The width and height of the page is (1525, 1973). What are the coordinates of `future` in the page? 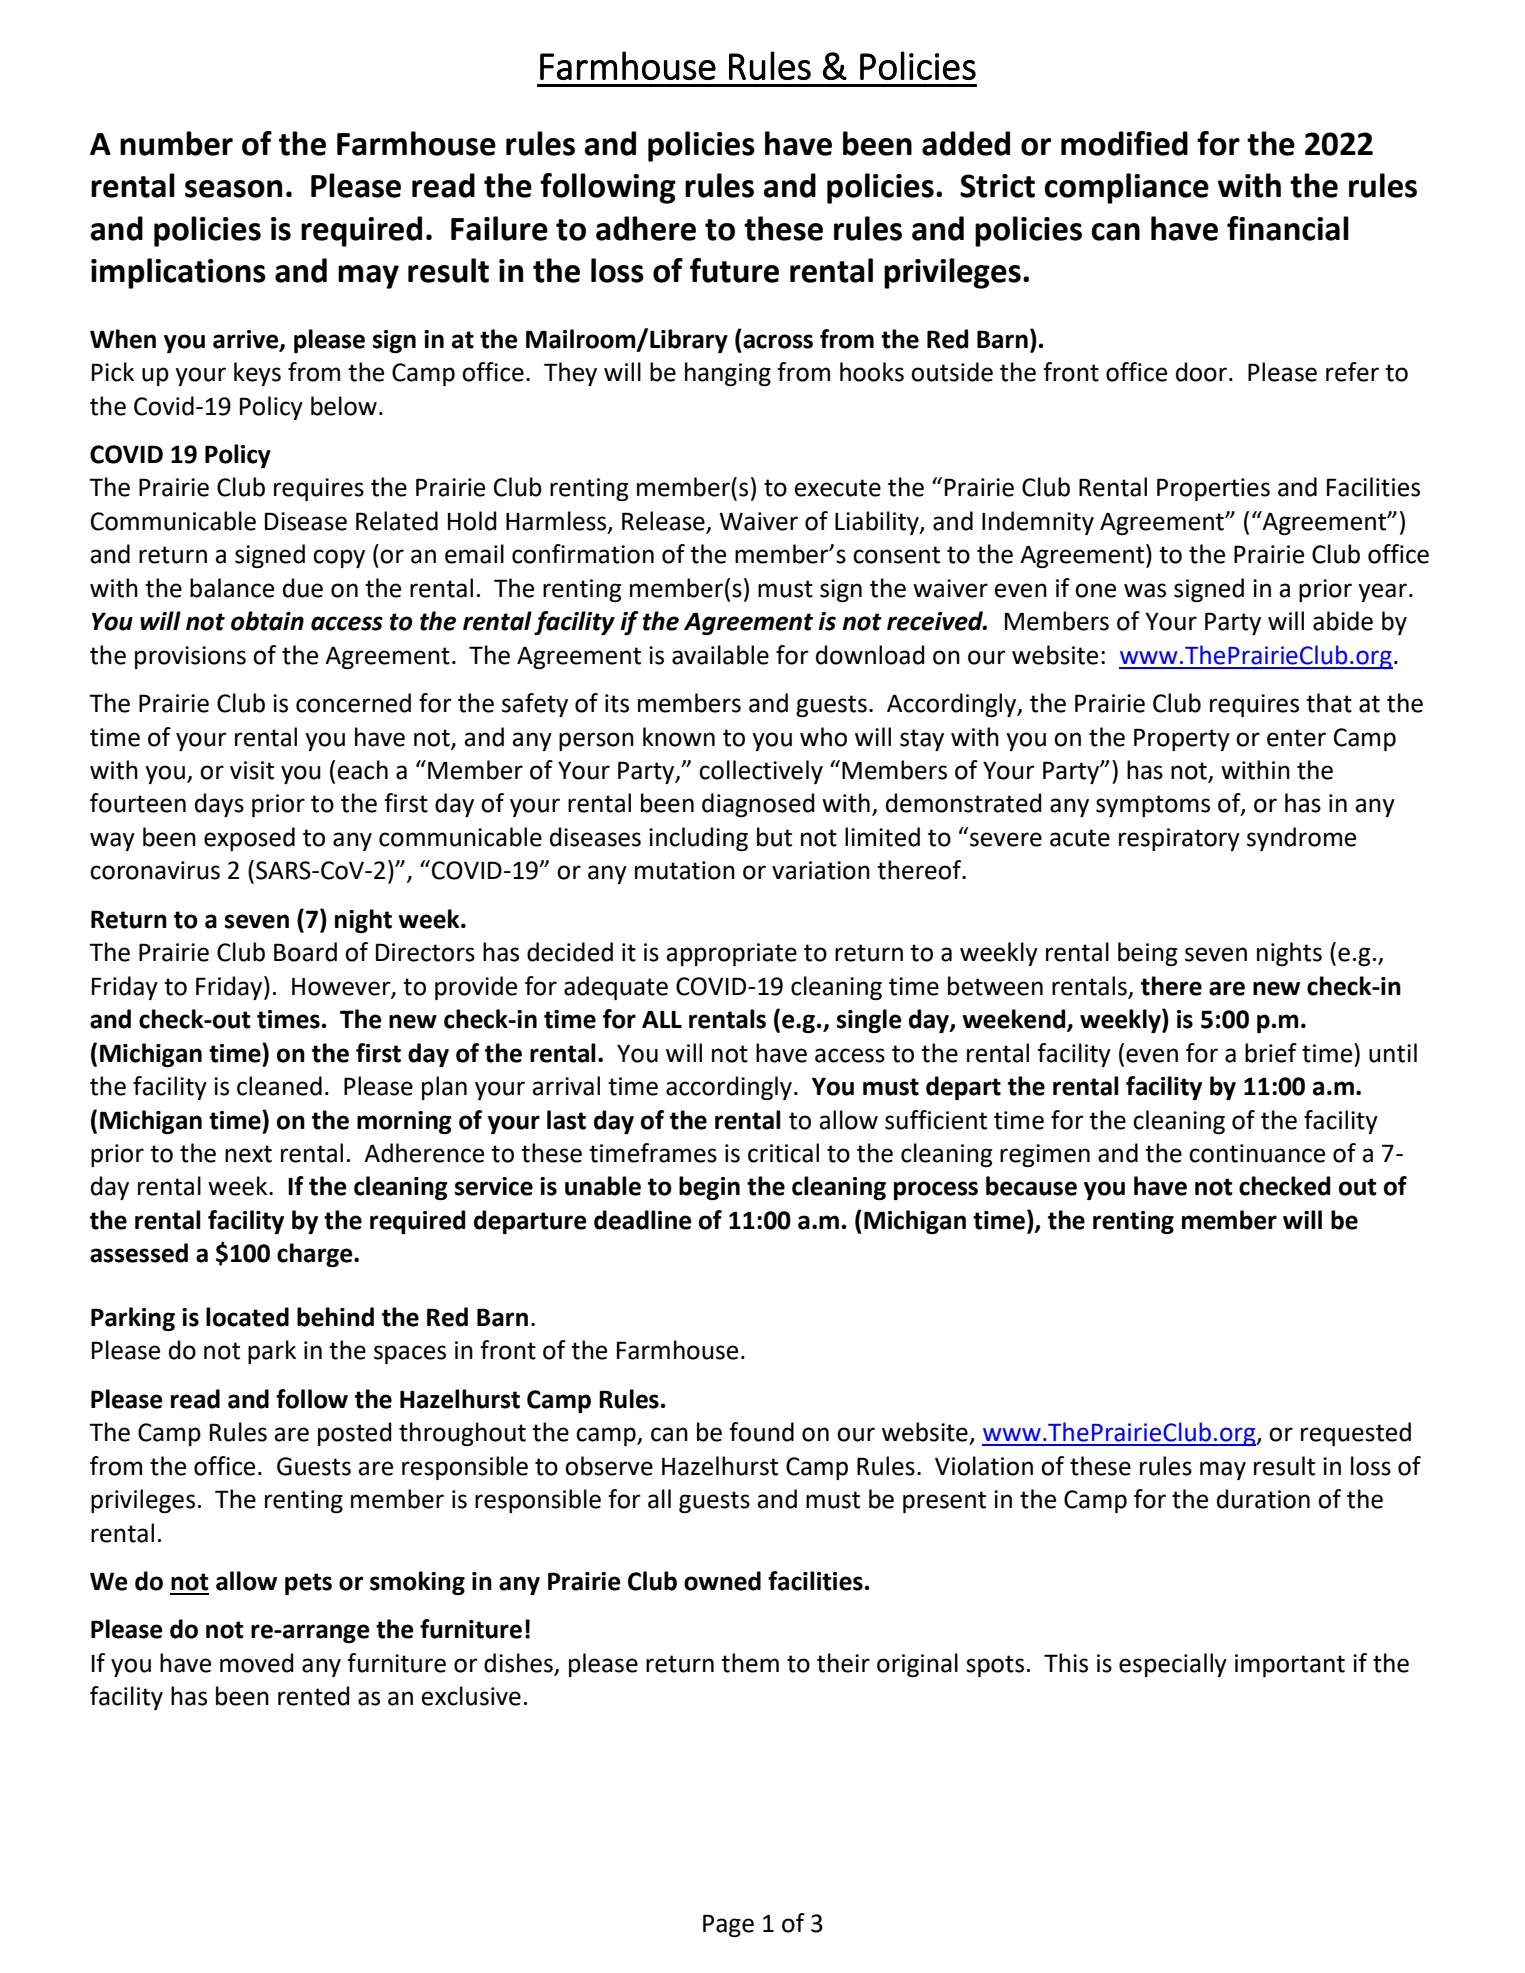 It's located at (734, 270).
